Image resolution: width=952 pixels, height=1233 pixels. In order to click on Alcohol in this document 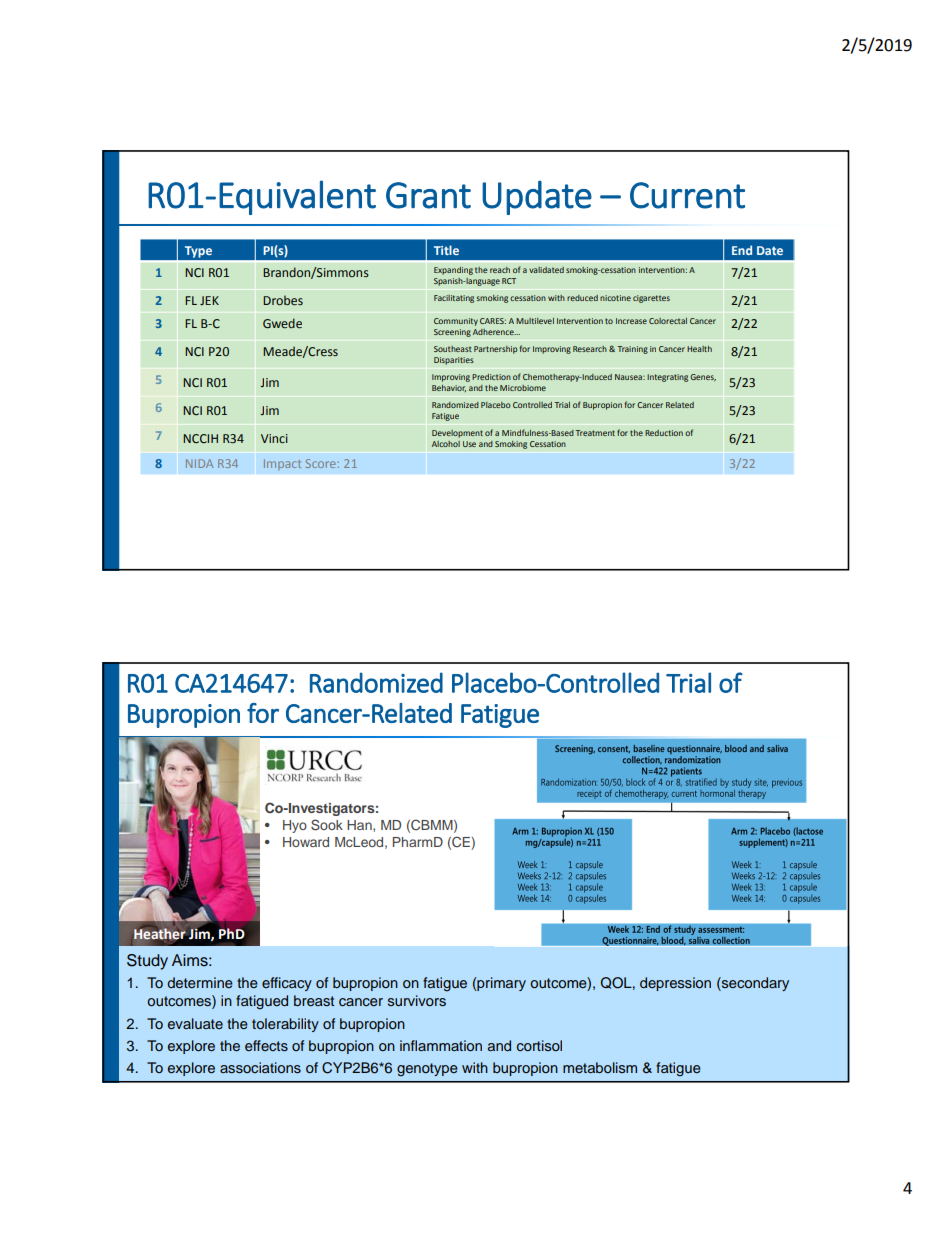, I will do `click(446, 444)`.
